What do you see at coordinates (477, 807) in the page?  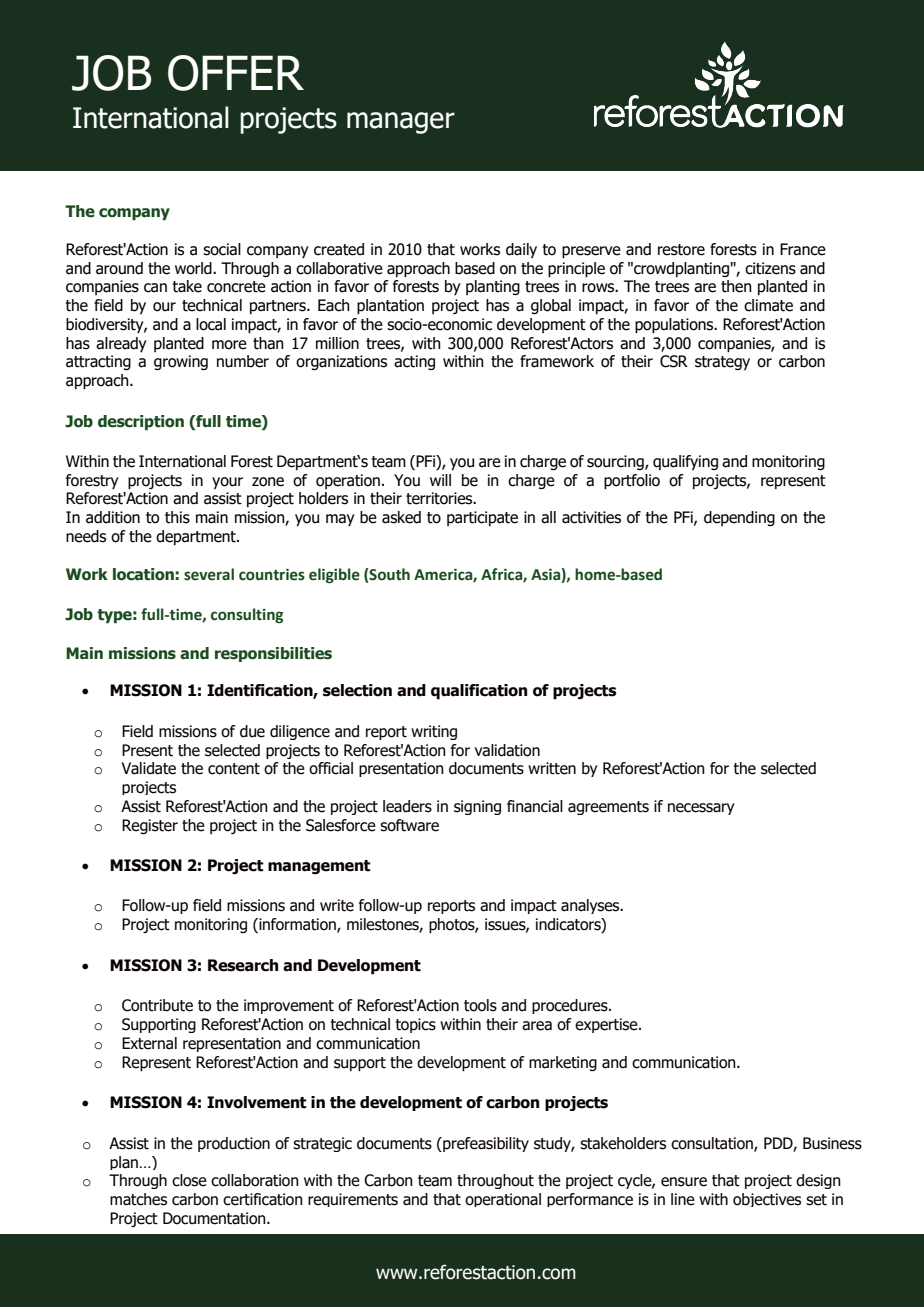 I see `signing` at bounding box center [477, 807].
